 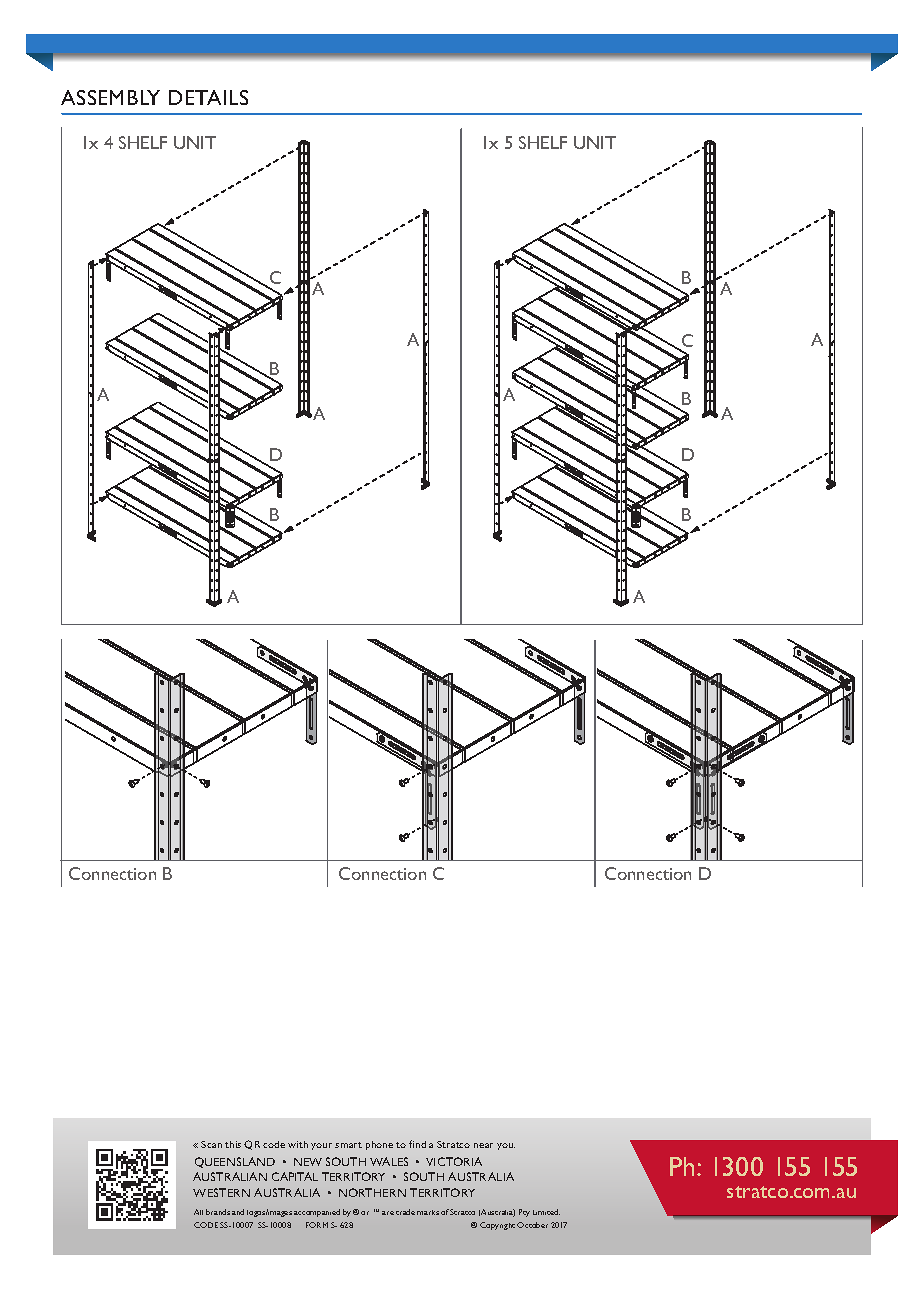 What do you see at coordinates (208, 97) in the screenshot?
I see `DETAILS` at bounding box center [208, 97].
